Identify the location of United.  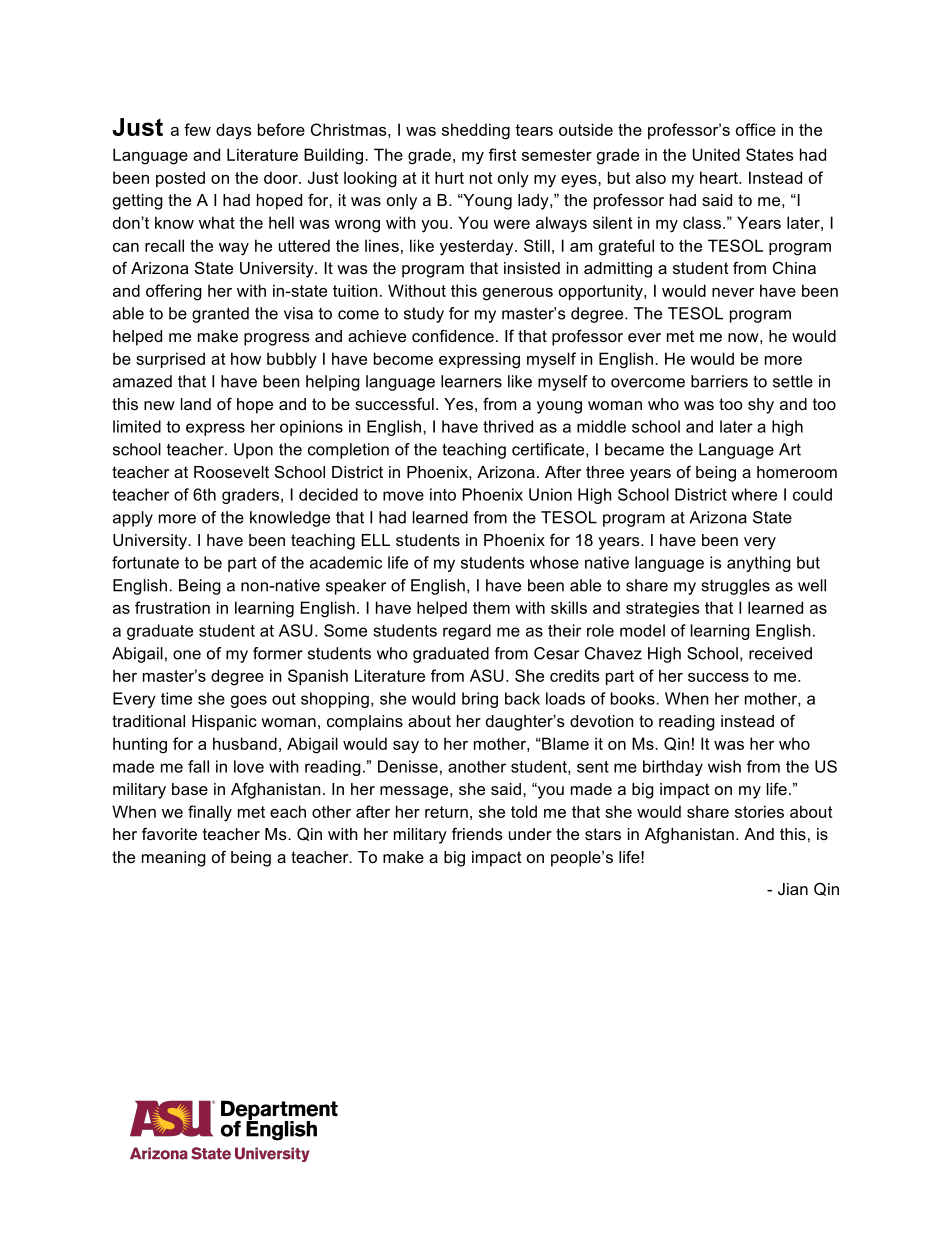
(716, 154).
